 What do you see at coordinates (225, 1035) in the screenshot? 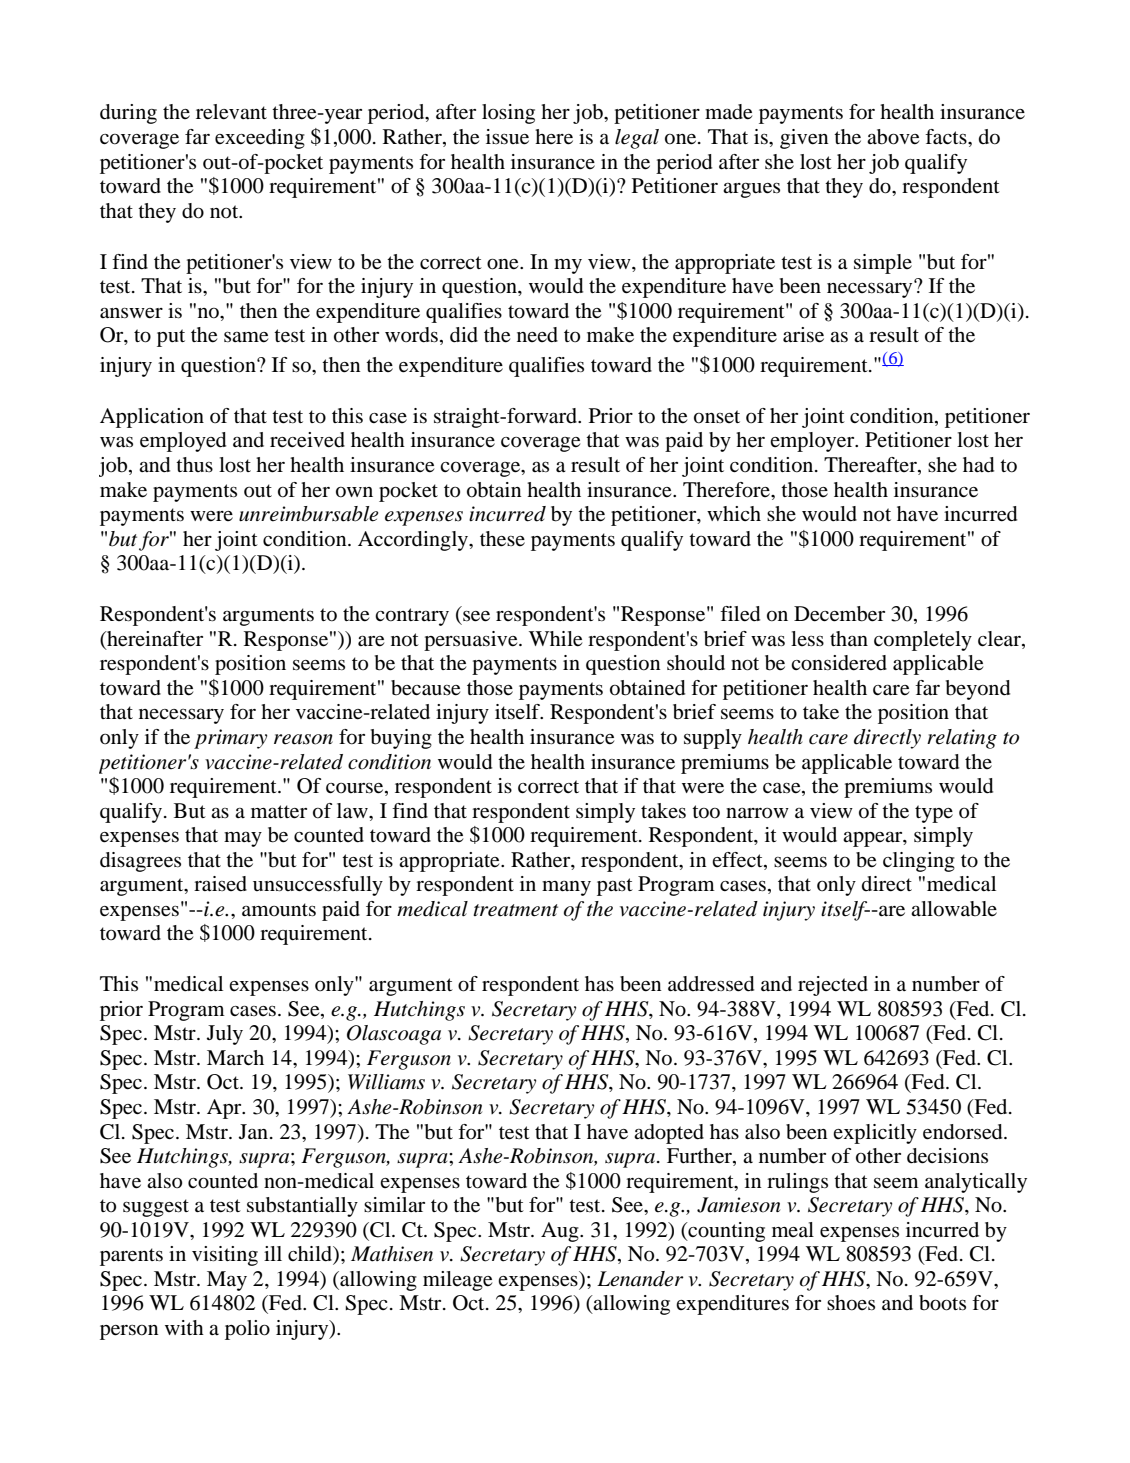
I see `July` at bounding box center [225, 1035].
